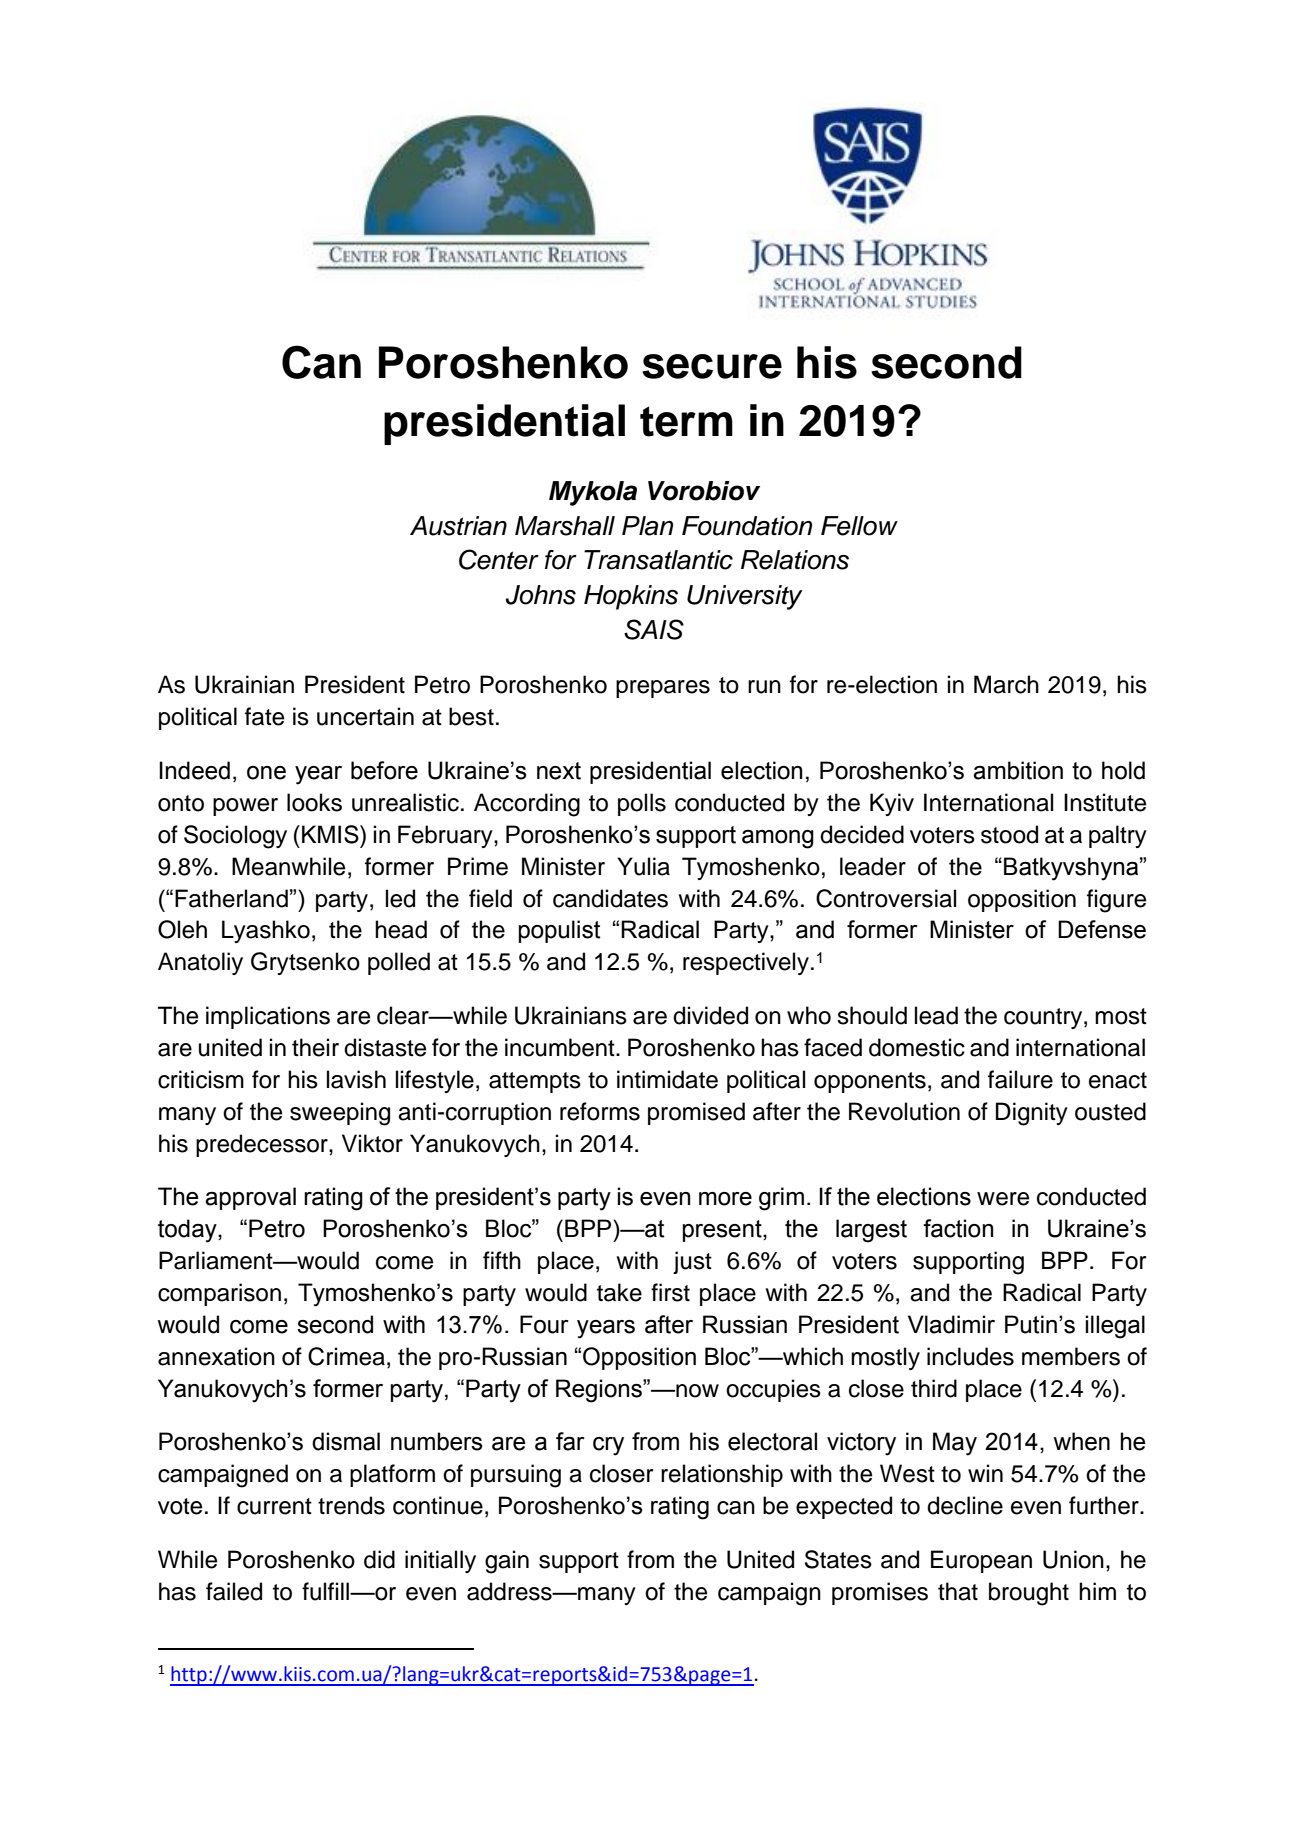  What do you see at coordinates (458, 526) in the screenshot?
I see `Austrian` at bounding box center [458, 526].
